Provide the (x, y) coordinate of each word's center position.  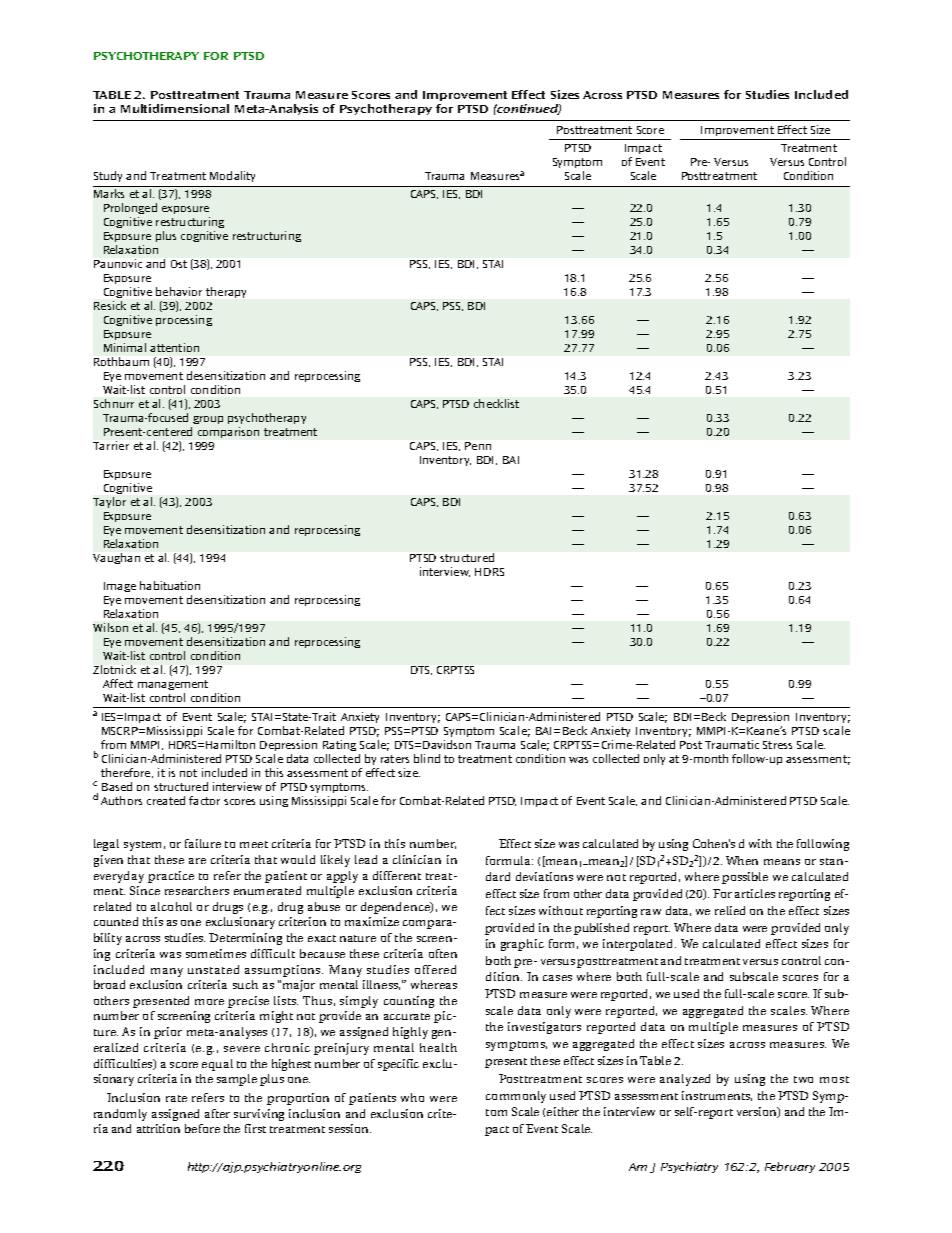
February (790, 1167)
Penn (478, 446)
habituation (170, 585)
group (208, 420)
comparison (228, 432)
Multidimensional (175, 108)
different (397, 875)
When (742, 860)
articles (755, 893)
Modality (232, 176)
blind (427, 758)
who (412, 1097)
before (202, 1128)
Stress (777, 745)
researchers (197, 890)
